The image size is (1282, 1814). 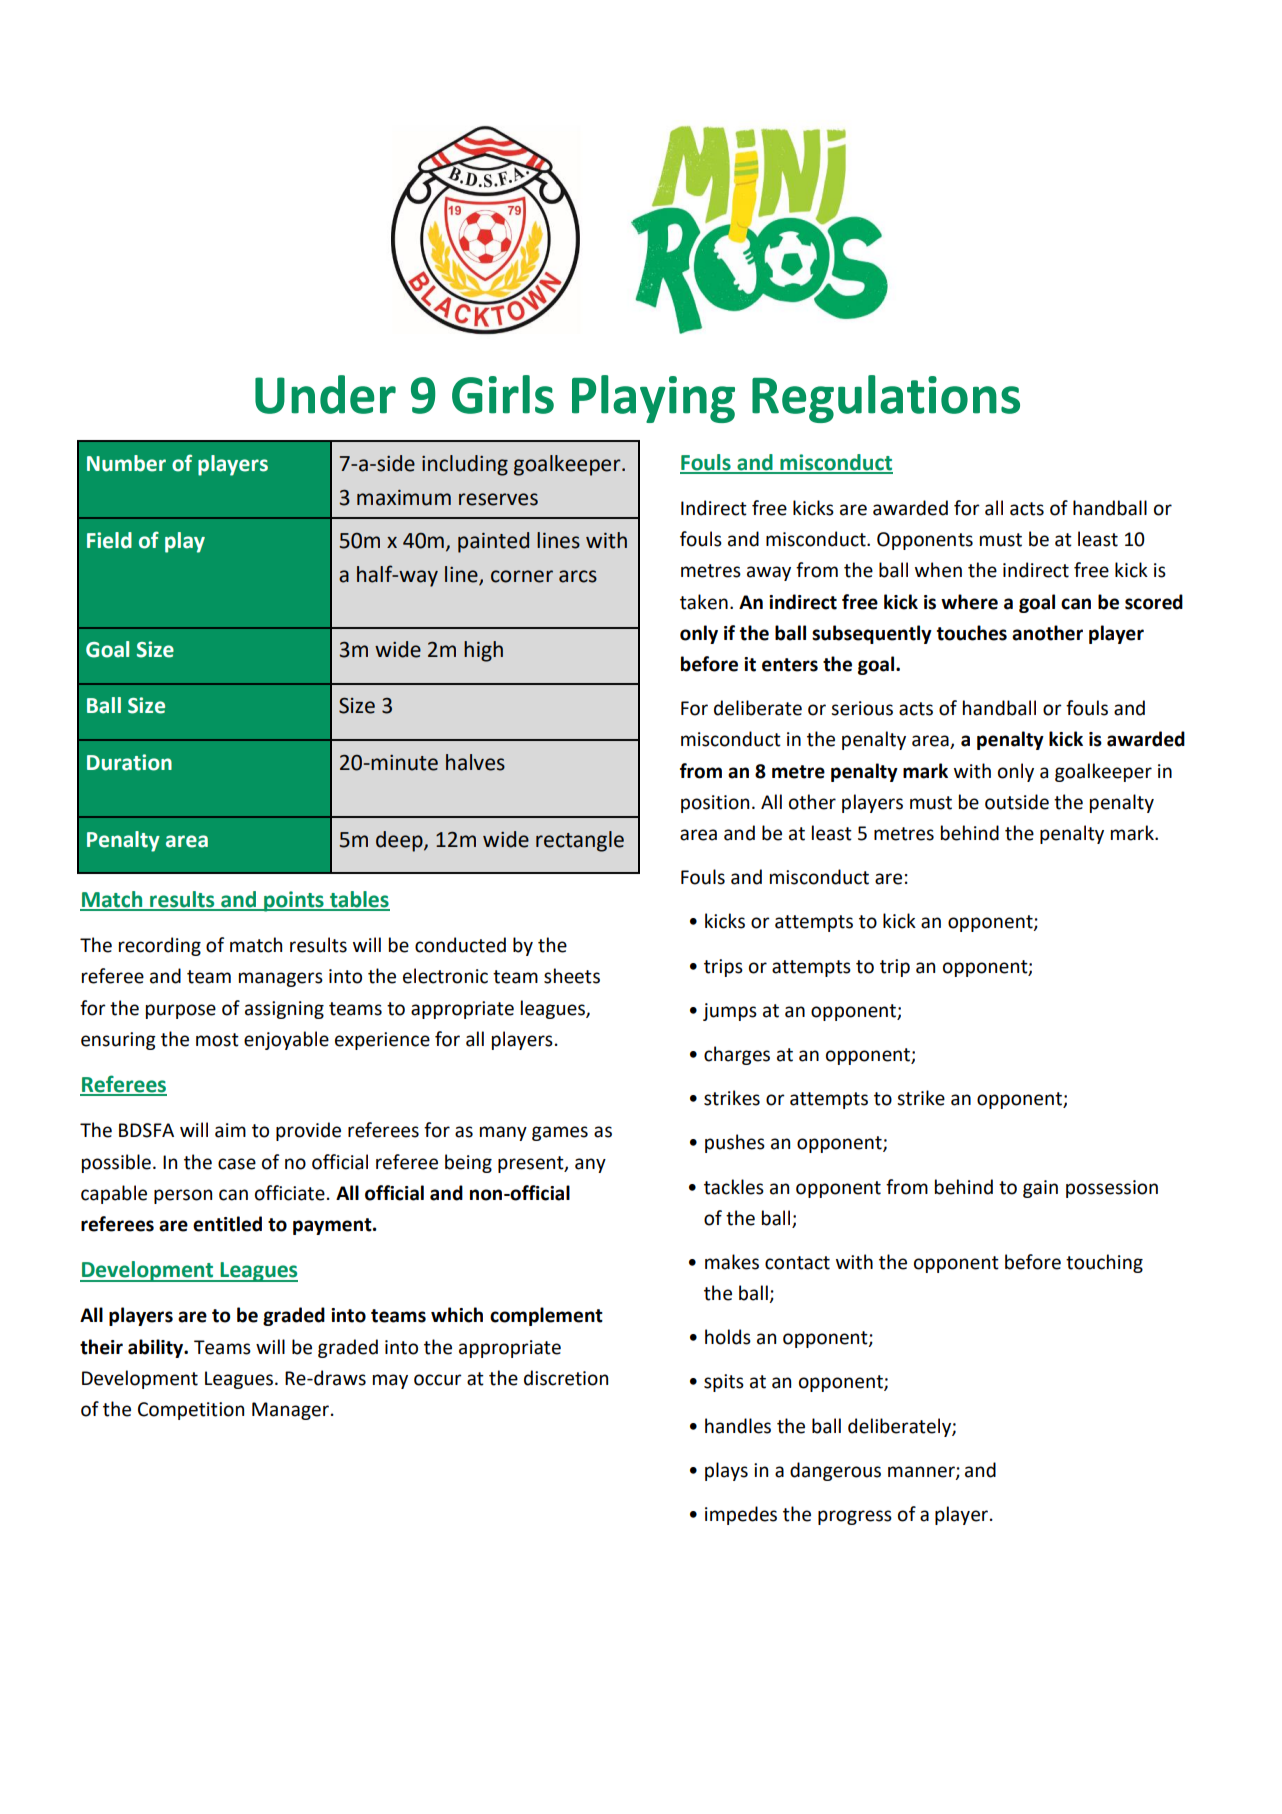 What do you see at coordinates (572, 976) in the screenshot?
I see `sheets` at bounding box center [572, 976].
